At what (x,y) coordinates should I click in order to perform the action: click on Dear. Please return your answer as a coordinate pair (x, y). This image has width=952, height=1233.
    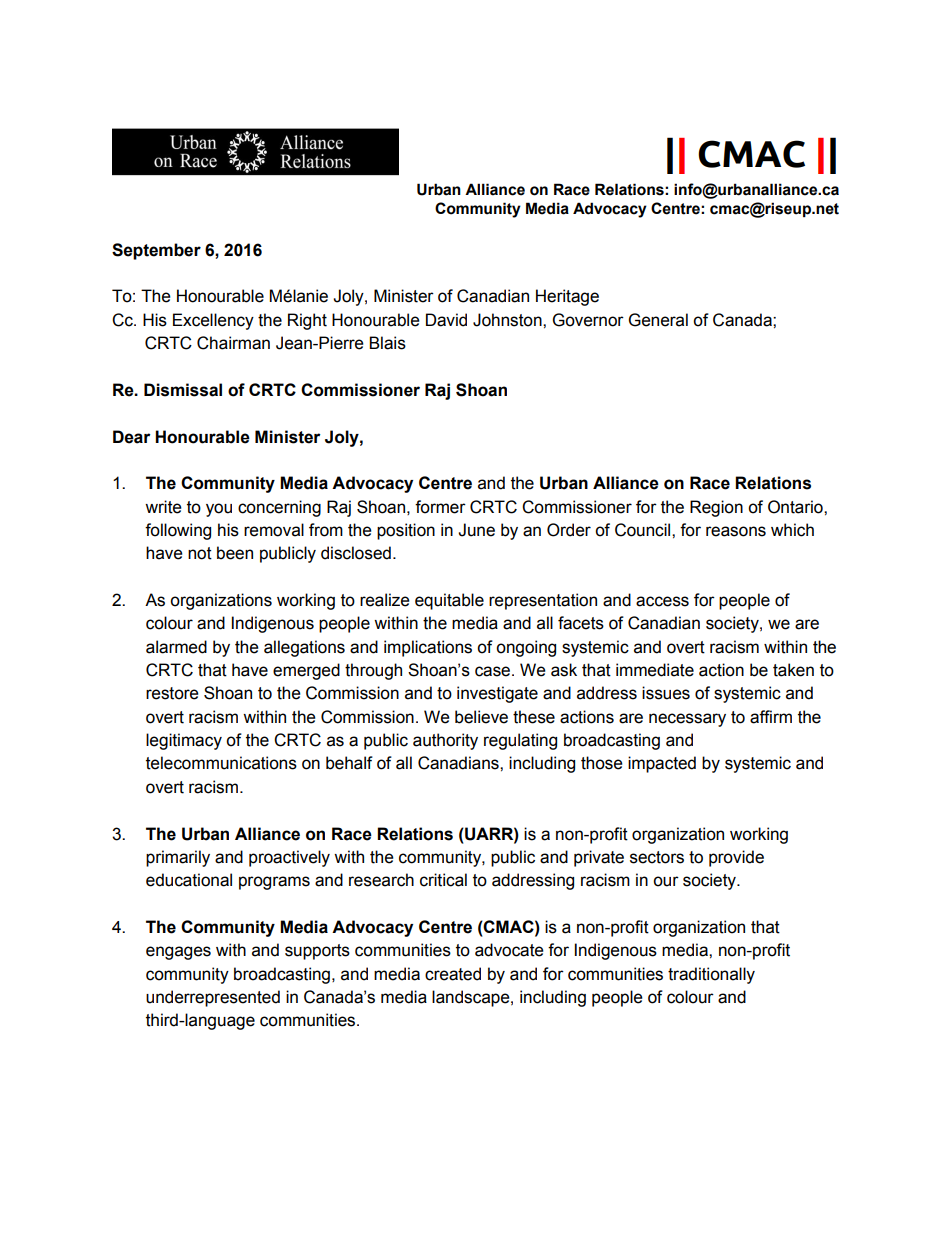
    Looking at the image, I should click on (132, 437).
